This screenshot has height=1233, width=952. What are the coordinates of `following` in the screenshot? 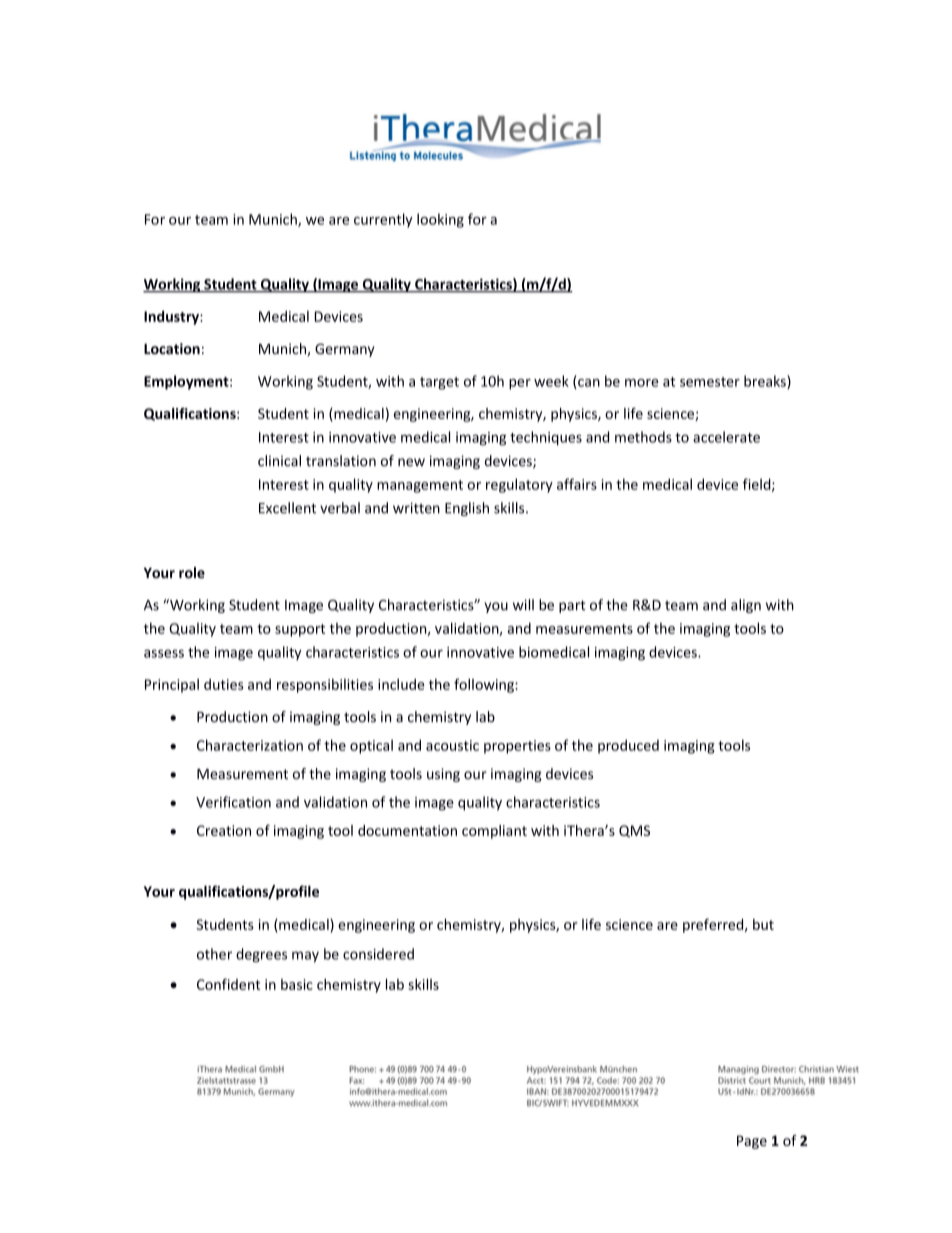 It's located at (485, 685).
